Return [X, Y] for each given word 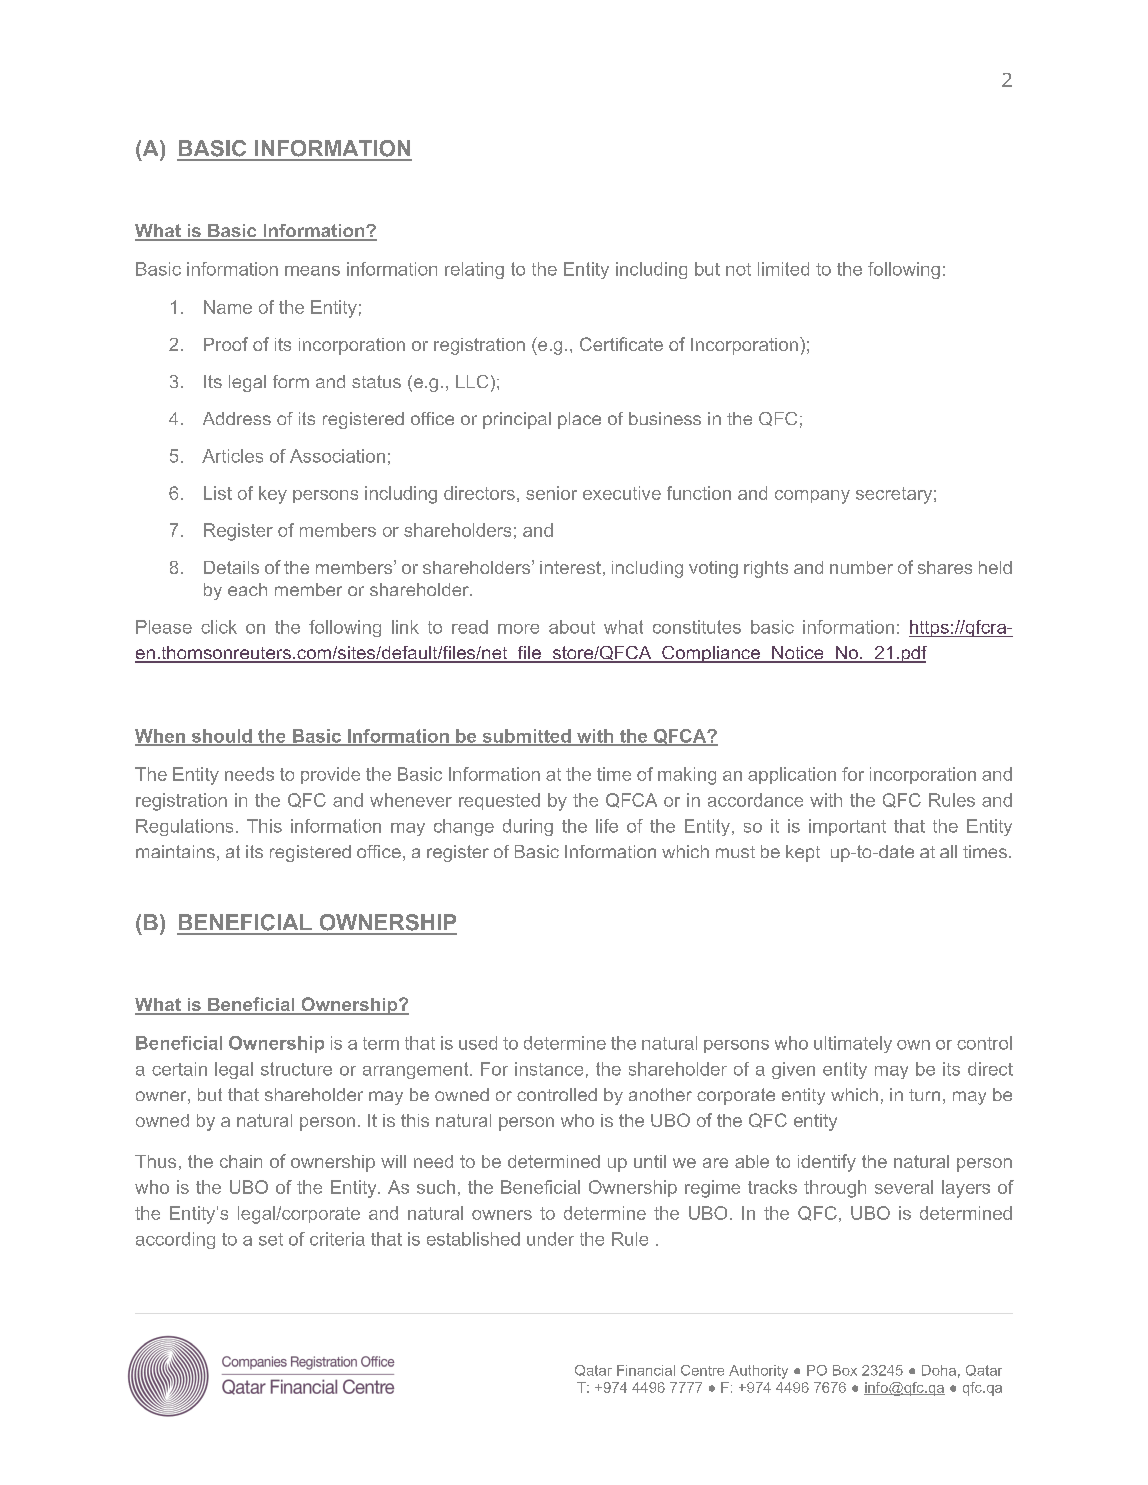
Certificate [621, 344]
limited [783, 269]
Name [228, 307]
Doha [939, 1370]
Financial [646, 1370]
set [271, 1239]
